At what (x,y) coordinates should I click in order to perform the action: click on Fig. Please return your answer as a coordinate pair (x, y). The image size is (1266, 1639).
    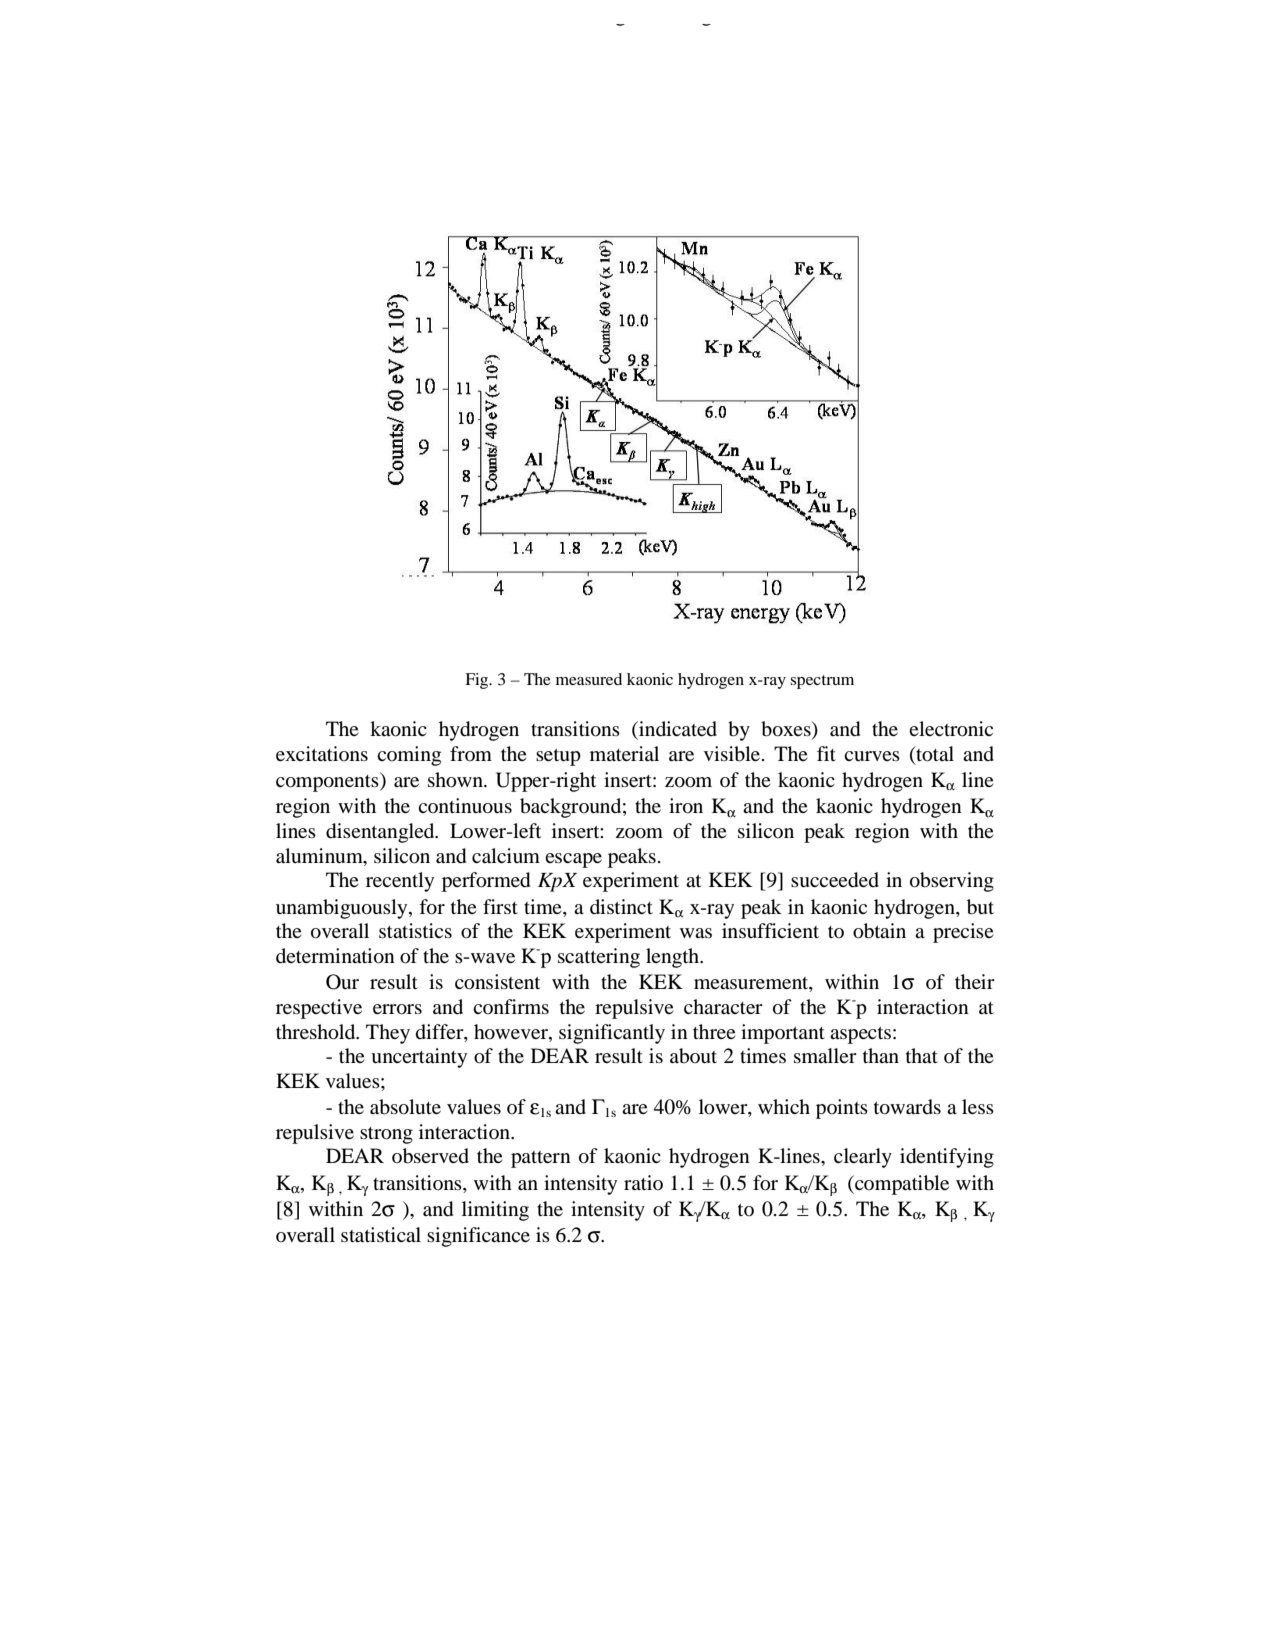
    Looking at the image, I should click on (478, 681).
